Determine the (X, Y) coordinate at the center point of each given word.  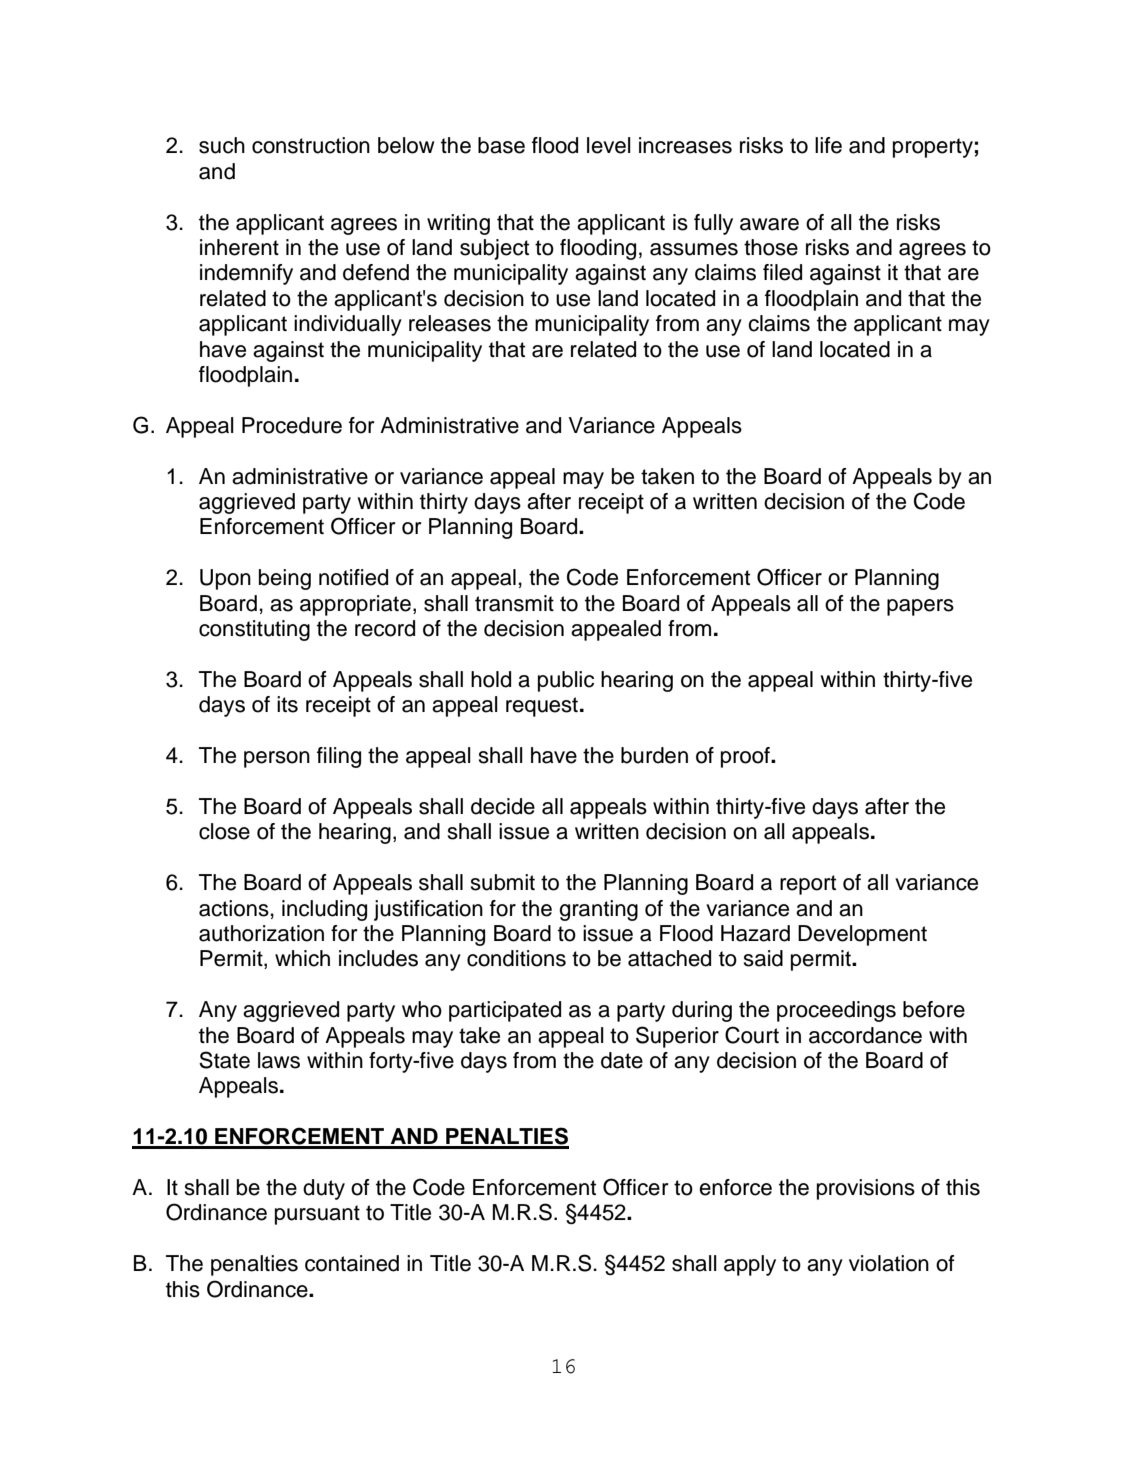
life (828, 145)
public (566, 681)
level (609, 145)
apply (750, 1265)
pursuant (317, 1215)
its (287, 704)
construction (311, 145)
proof (746, 757)
